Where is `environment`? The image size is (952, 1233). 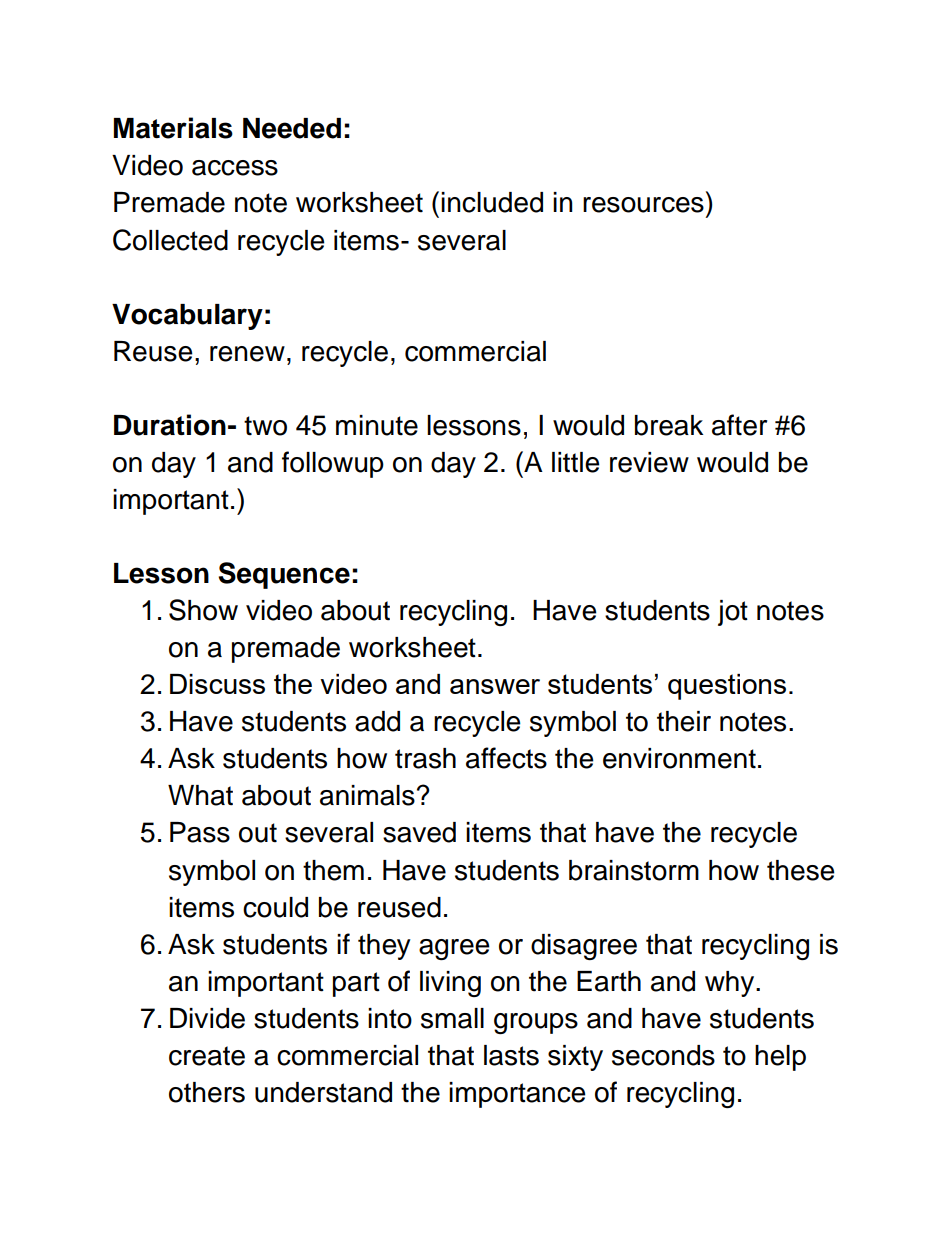 environment is located at coordinates (679, 758).
